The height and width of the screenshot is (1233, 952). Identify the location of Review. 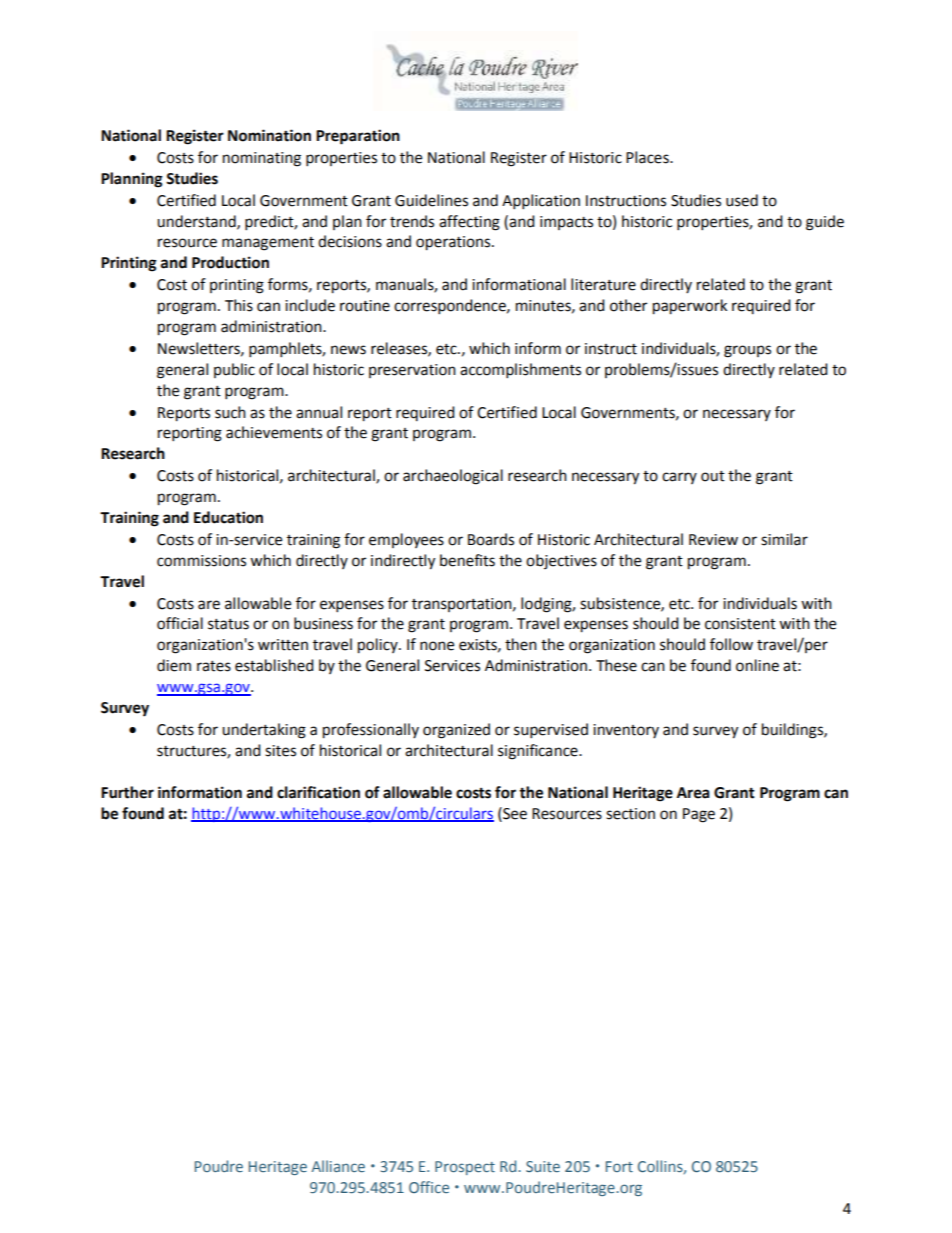
(713, 540).
